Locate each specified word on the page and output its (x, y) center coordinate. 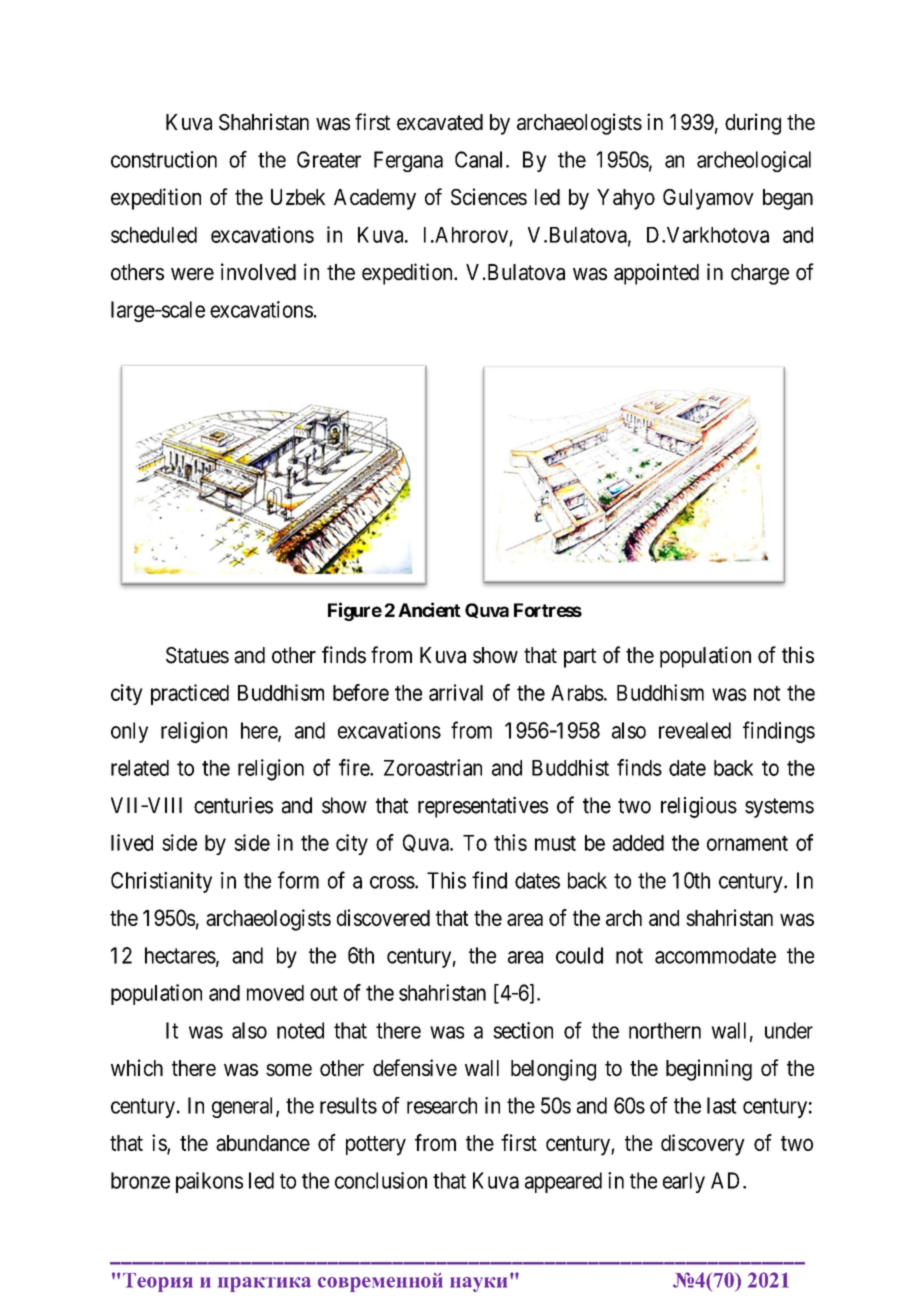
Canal (481, 159)
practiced (190, 694)
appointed (656, 274)
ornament (747, 843)
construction (164, 159)
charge (760, 274)
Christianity (161, 882)
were (192, 274)
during (753, 124)
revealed (695, 730)
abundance (263, 1143)
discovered (383, 917)
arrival (456, 692)
